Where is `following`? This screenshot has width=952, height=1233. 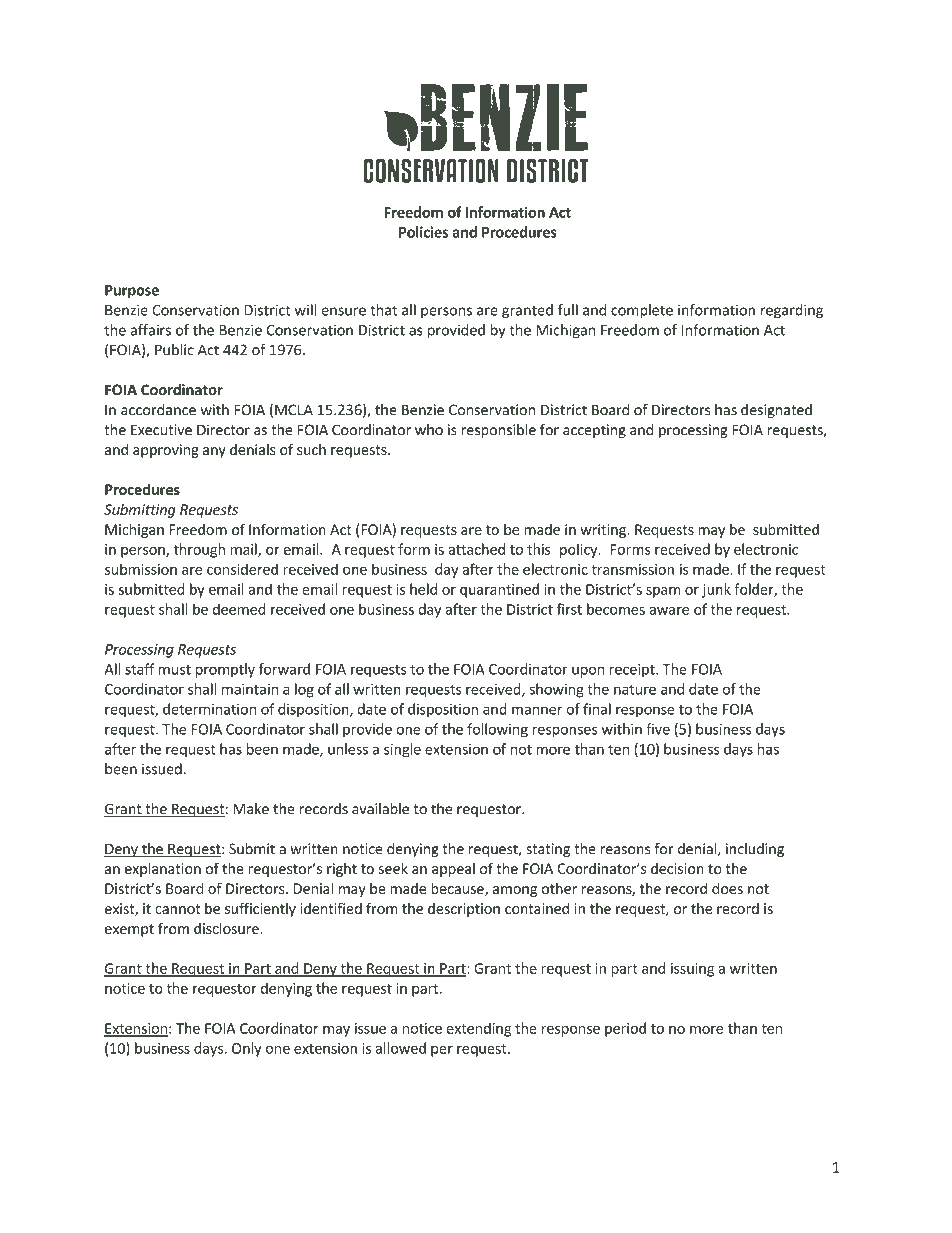 following is located at coordinates (497, 730).
